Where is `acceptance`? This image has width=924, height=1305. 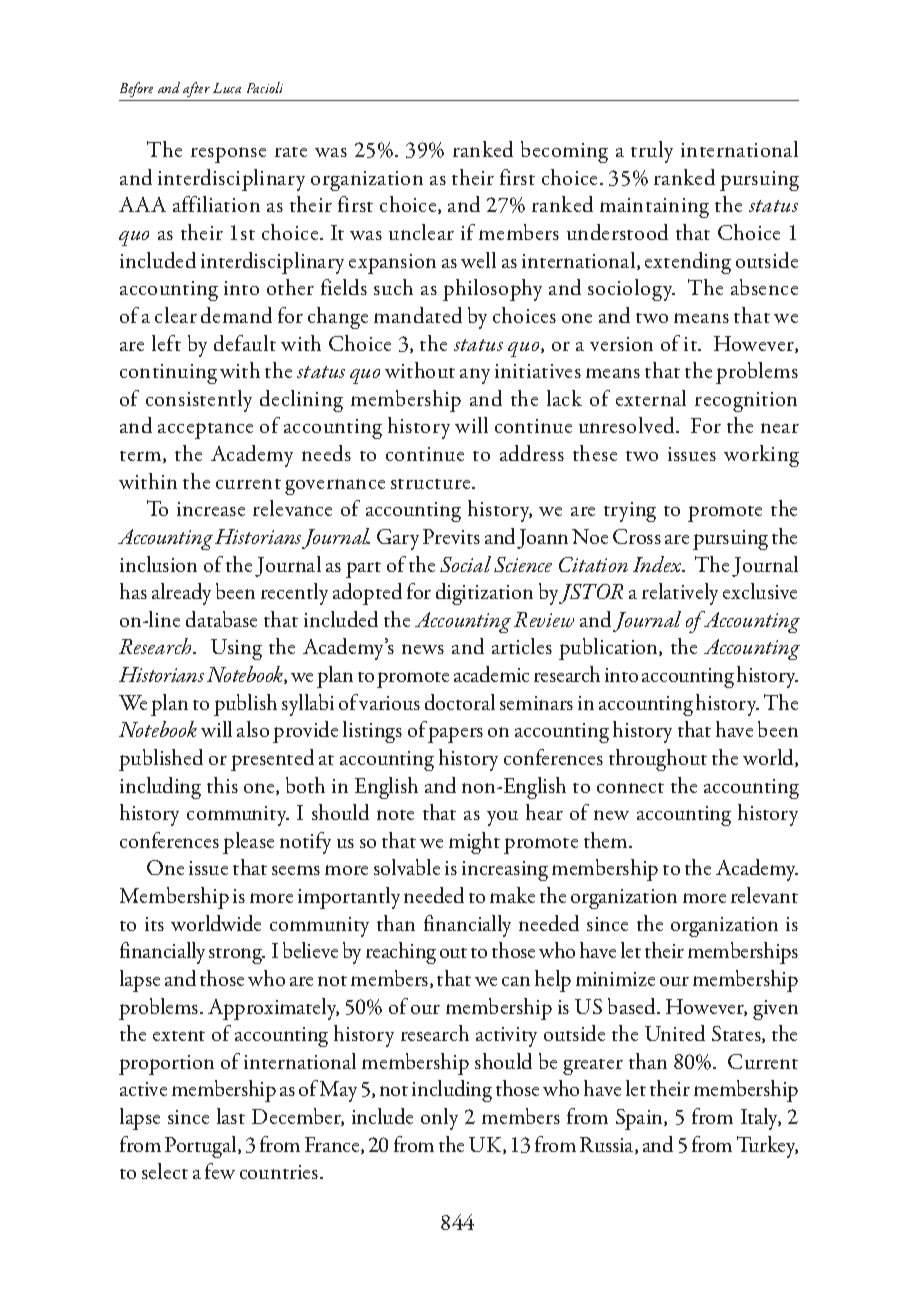 acceptance is located at coordinates (205, 431).
